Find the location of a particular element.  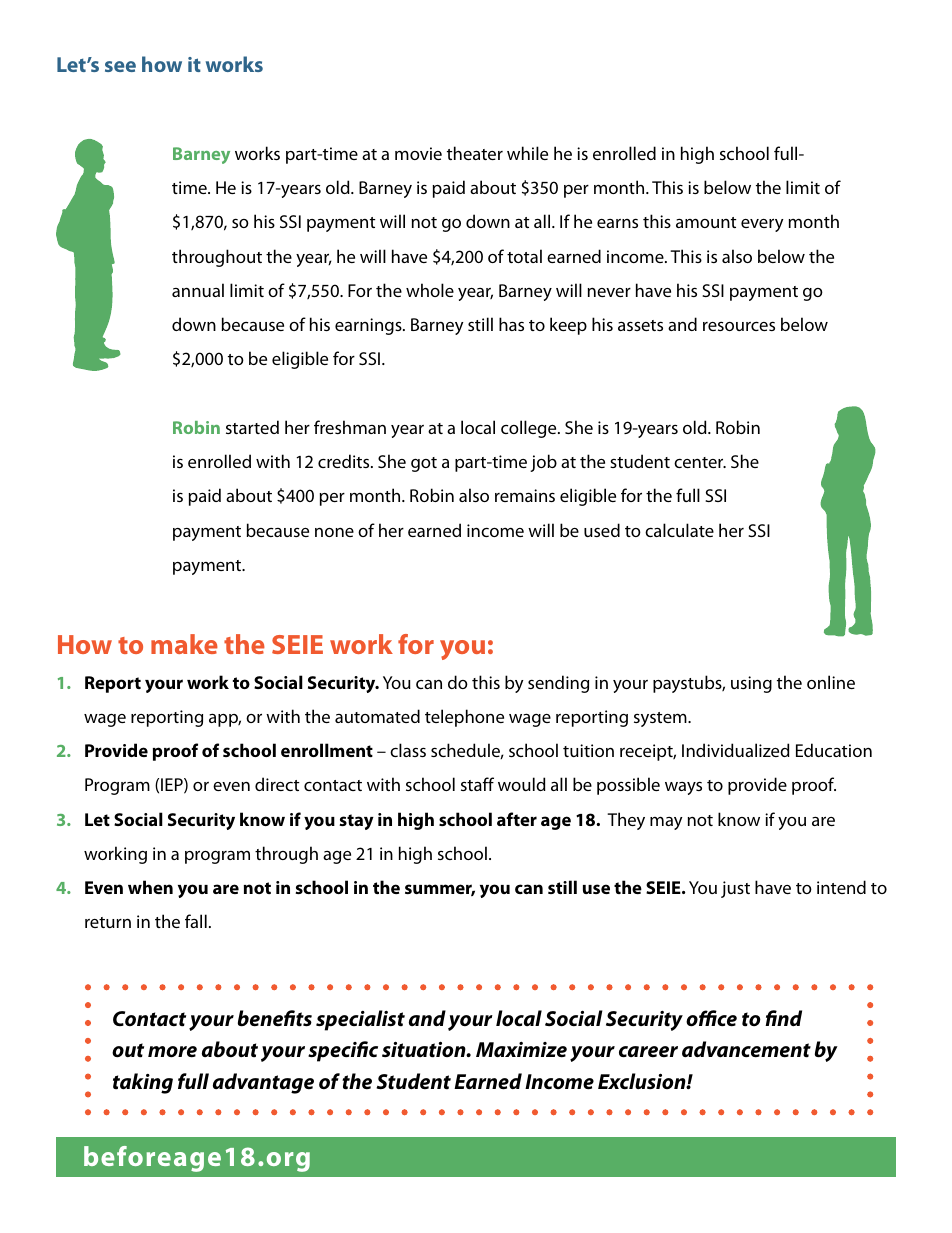

advancement is located at coordinates (746, 1049).
